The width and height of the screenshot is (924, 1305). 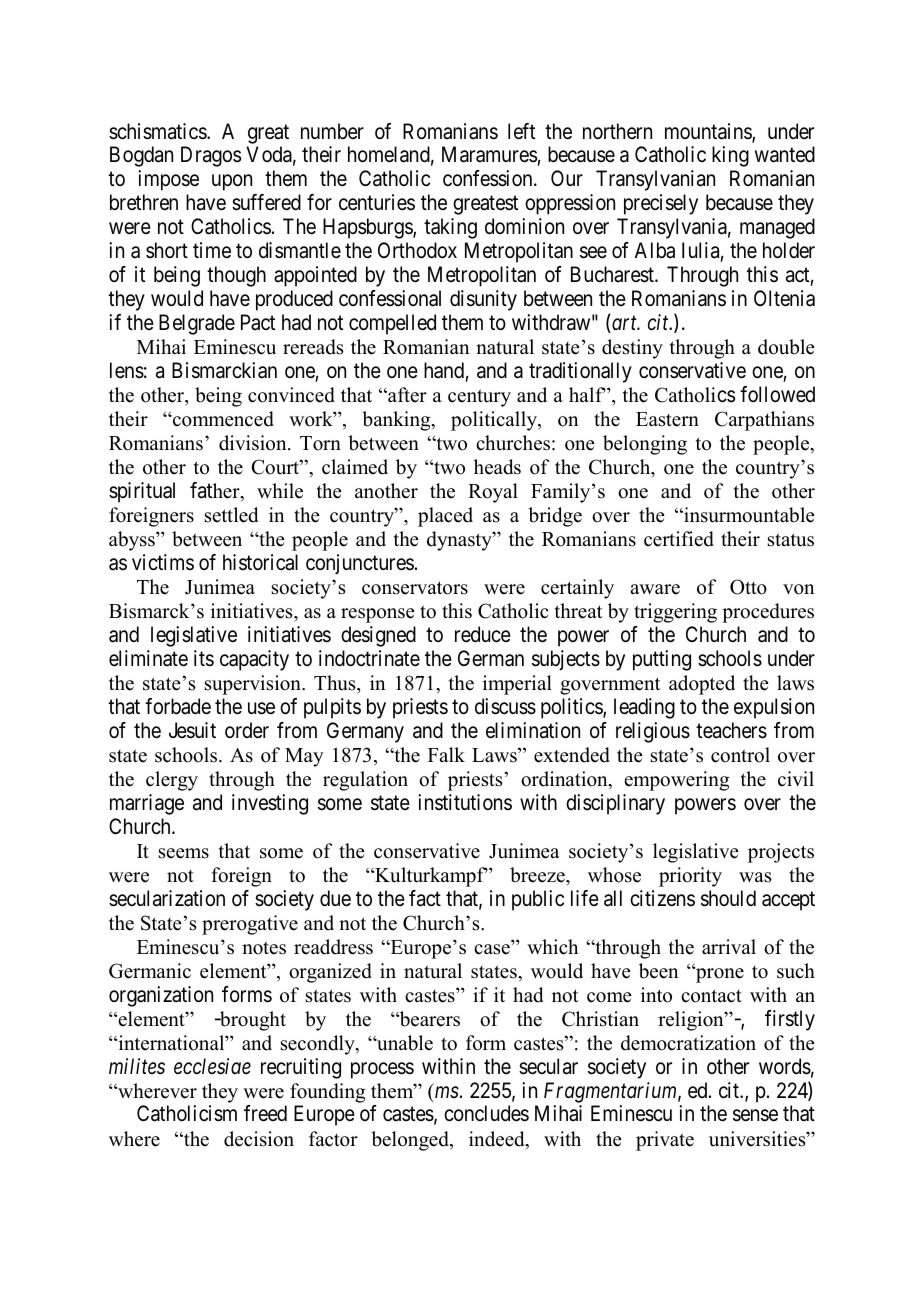 I want to click on concludes, so click(x=486, y=1113).
